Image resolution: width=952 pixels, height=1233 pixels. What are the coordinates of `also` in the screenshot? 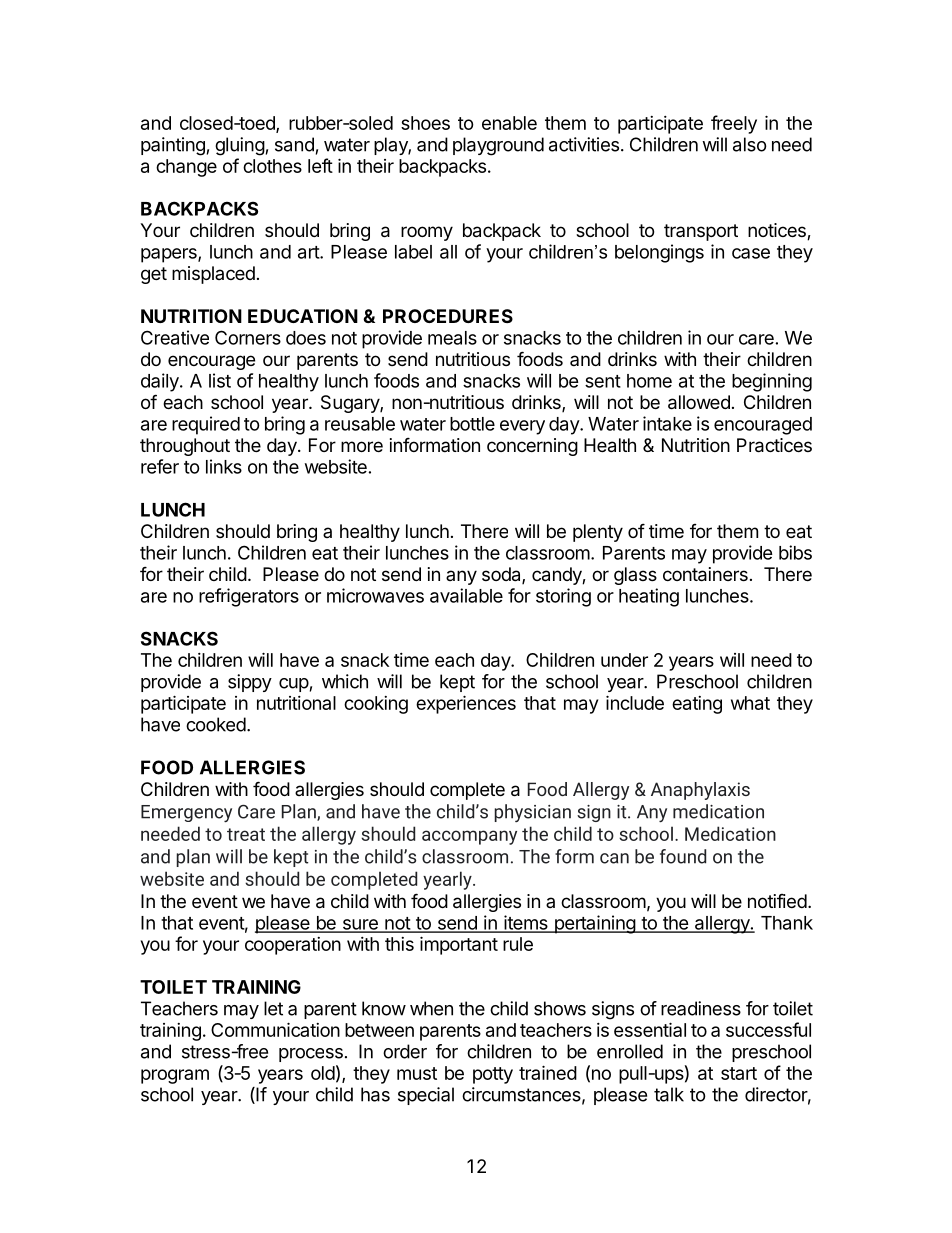 It's located at (750, 144).
